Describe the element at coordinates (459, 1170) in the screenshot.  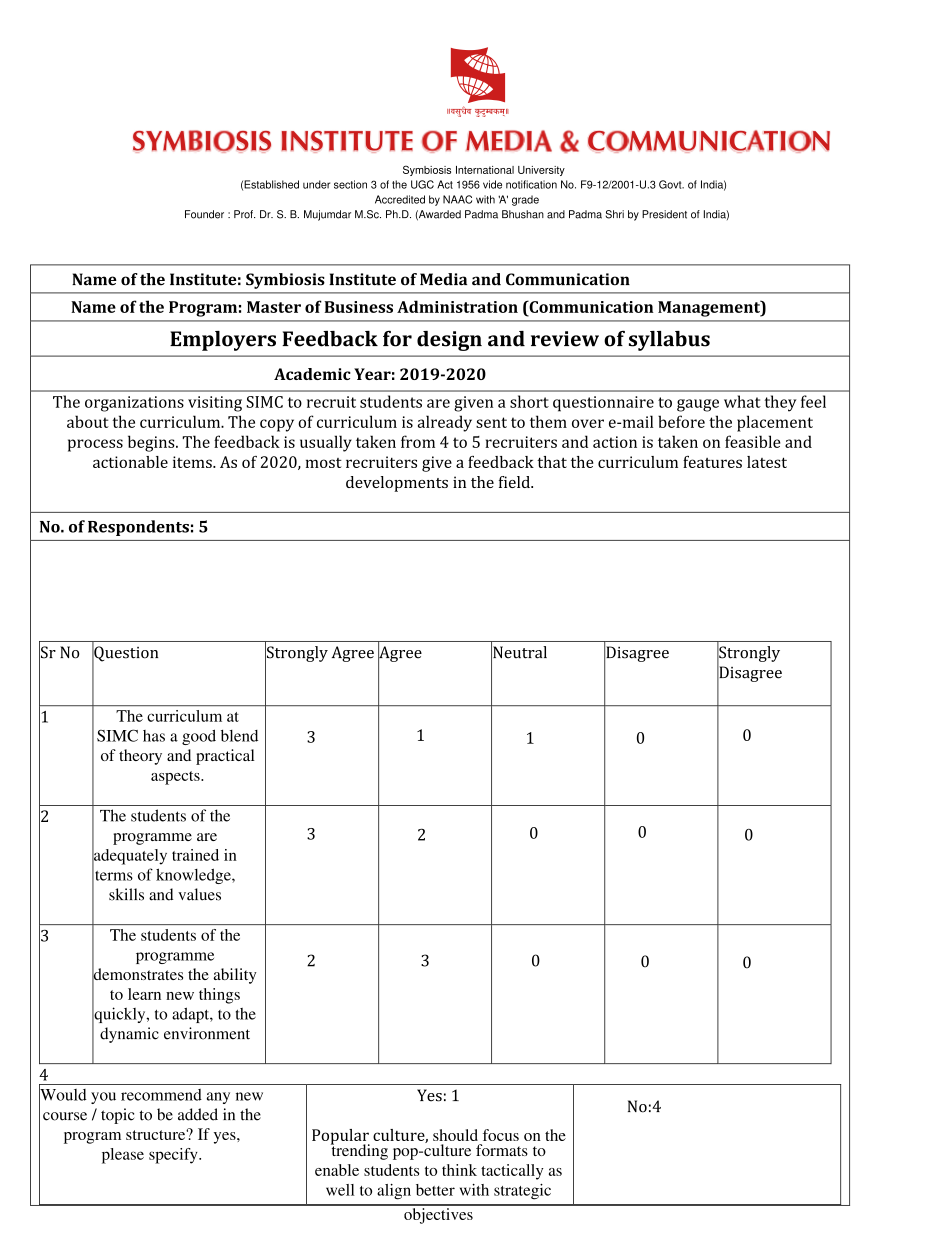
I see `think` at that location.
